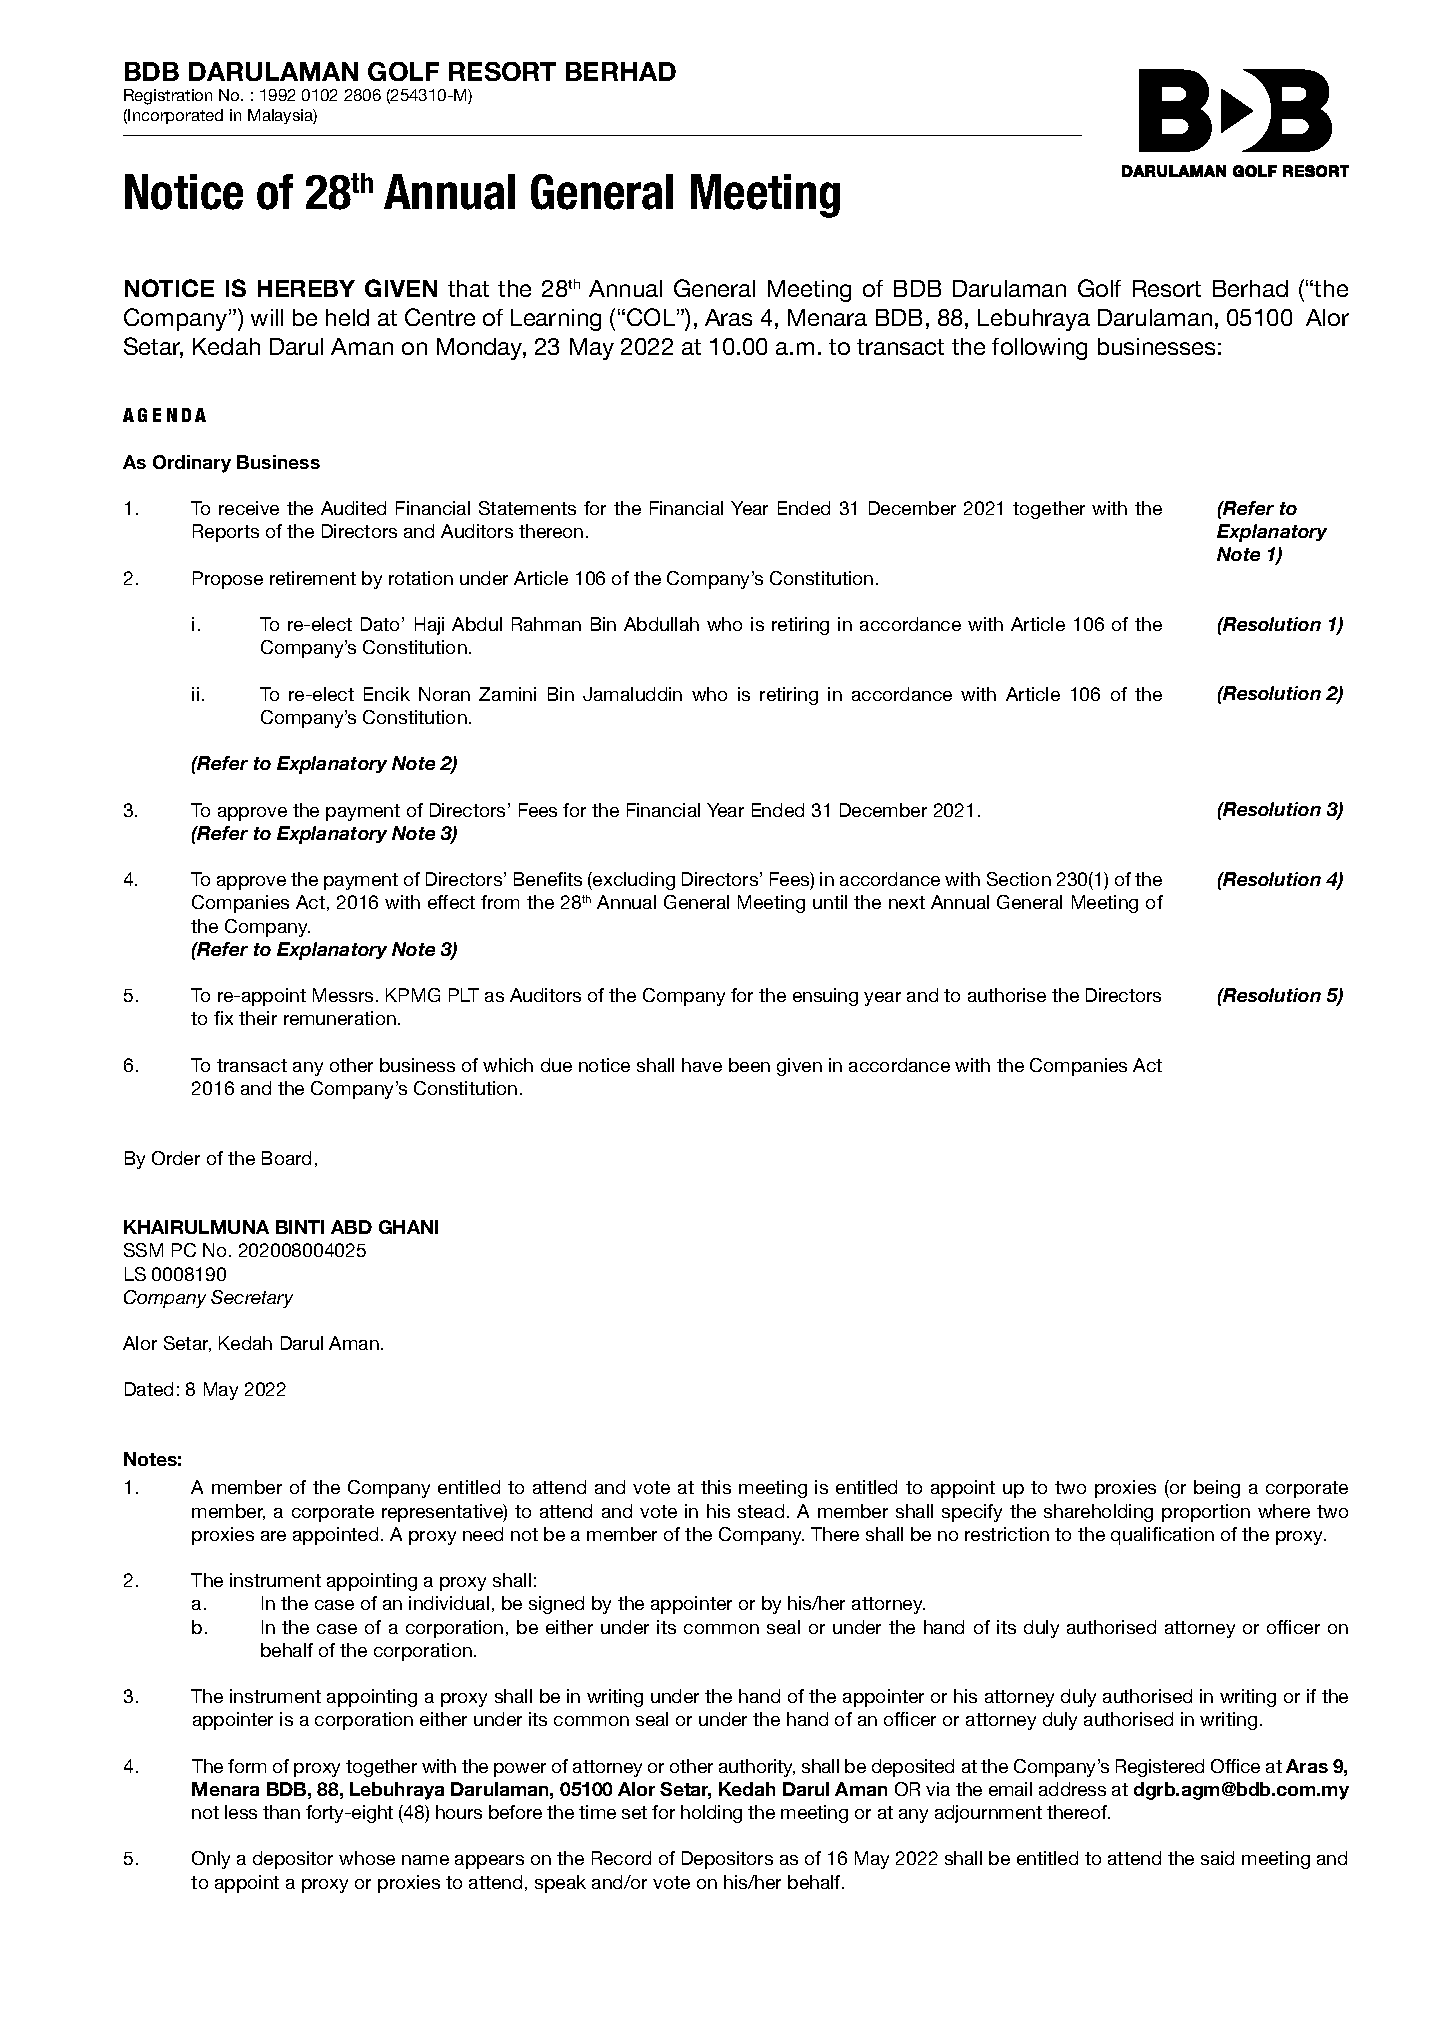 The image size is (1438, 2034). Describe the element at coordinates (757, 1768) in the screenshot. I see `authority` at that location.
